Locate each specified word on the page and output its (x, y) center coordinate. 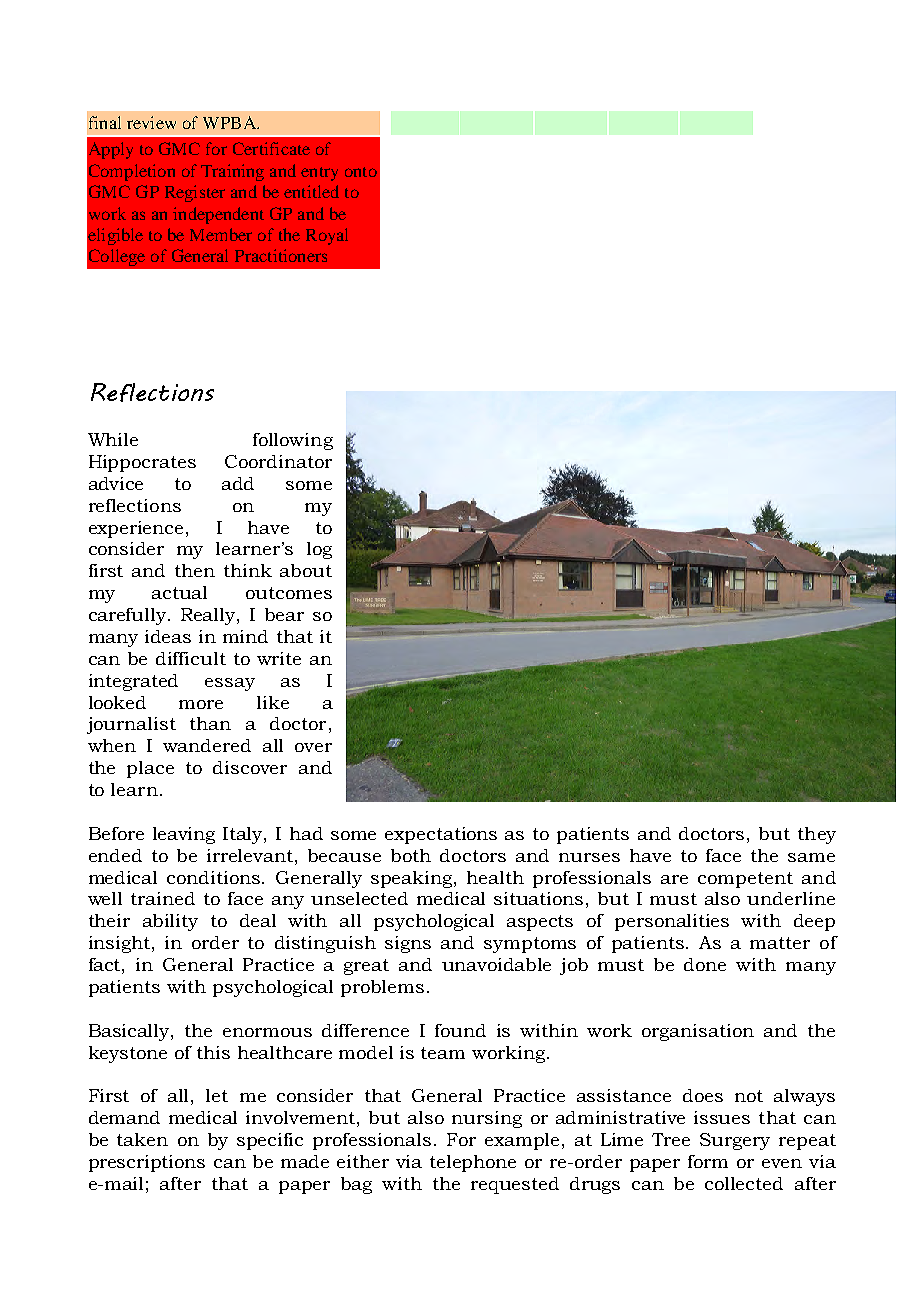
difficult (191, 658)
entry (319, 174)
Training (232, 172)
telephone (473, 1163)
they (817, 835)
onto (361, 172)
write (279, 658)
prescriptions (147, 1163)
